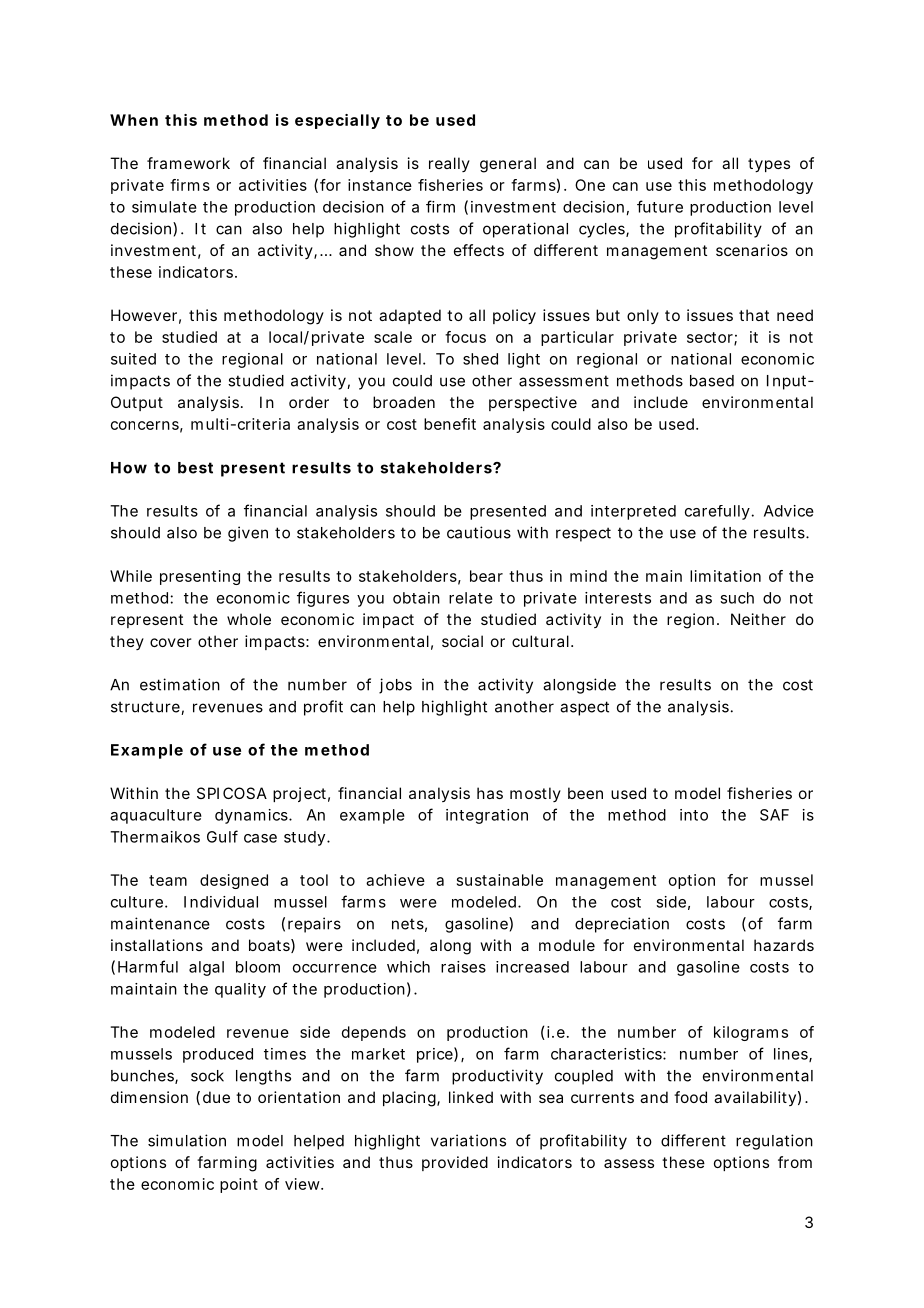 The width and height of the screenshot is (924, 1308). What do you see at coordinates (479, 532) in the screenshot?
I see `cautious` at bounding box center [479, 532].
